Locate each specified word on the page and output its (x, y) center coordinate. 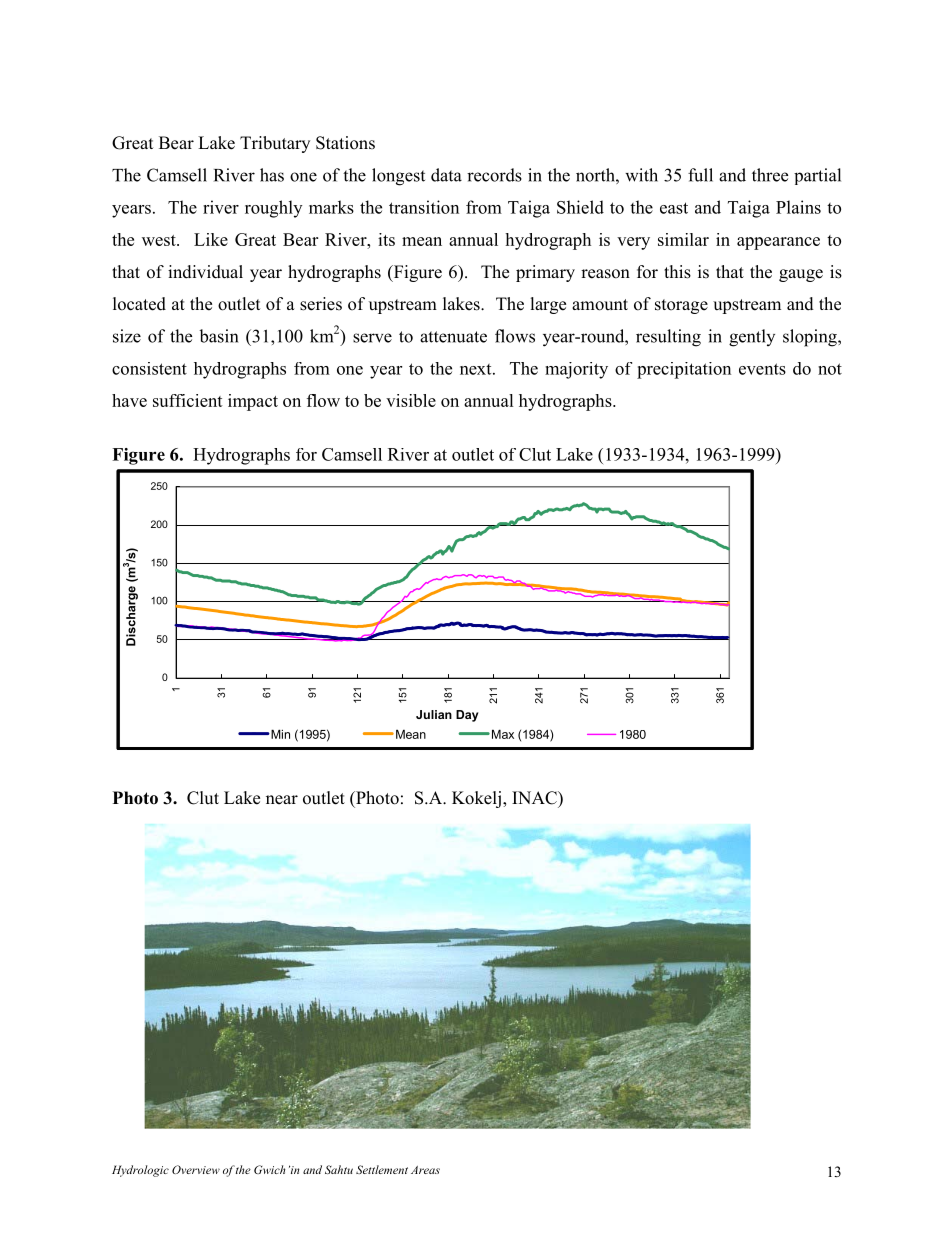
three (770, 175)
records (494, 175)
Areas (425, 1170)
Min (279, 734)
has (272, 175)
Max (503, 734)
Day (467, 716)
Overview (196, 1169)
